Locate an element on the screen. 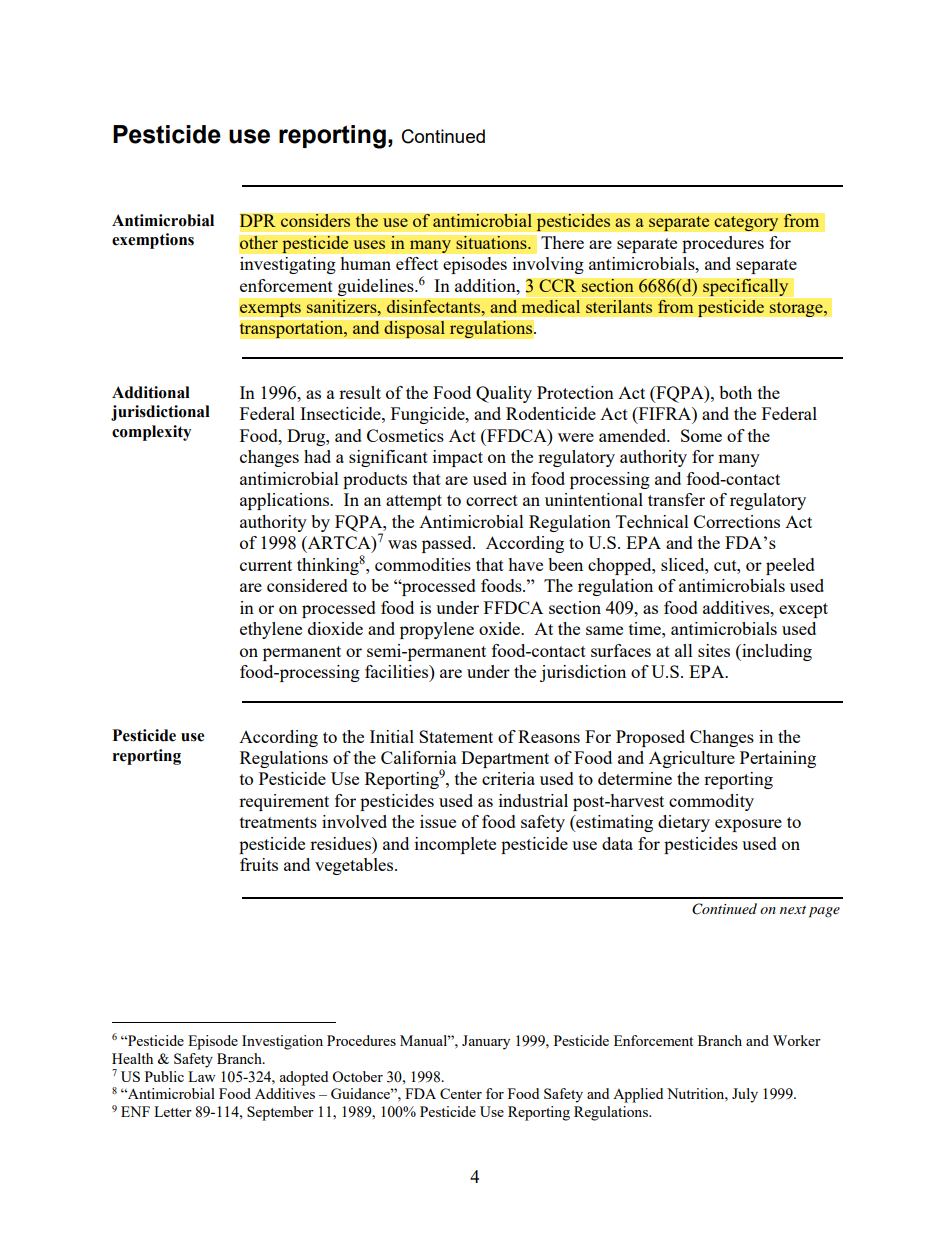 The width and height of the screenshot is (952, 1233). issue is located at coordinates (438, 821).
